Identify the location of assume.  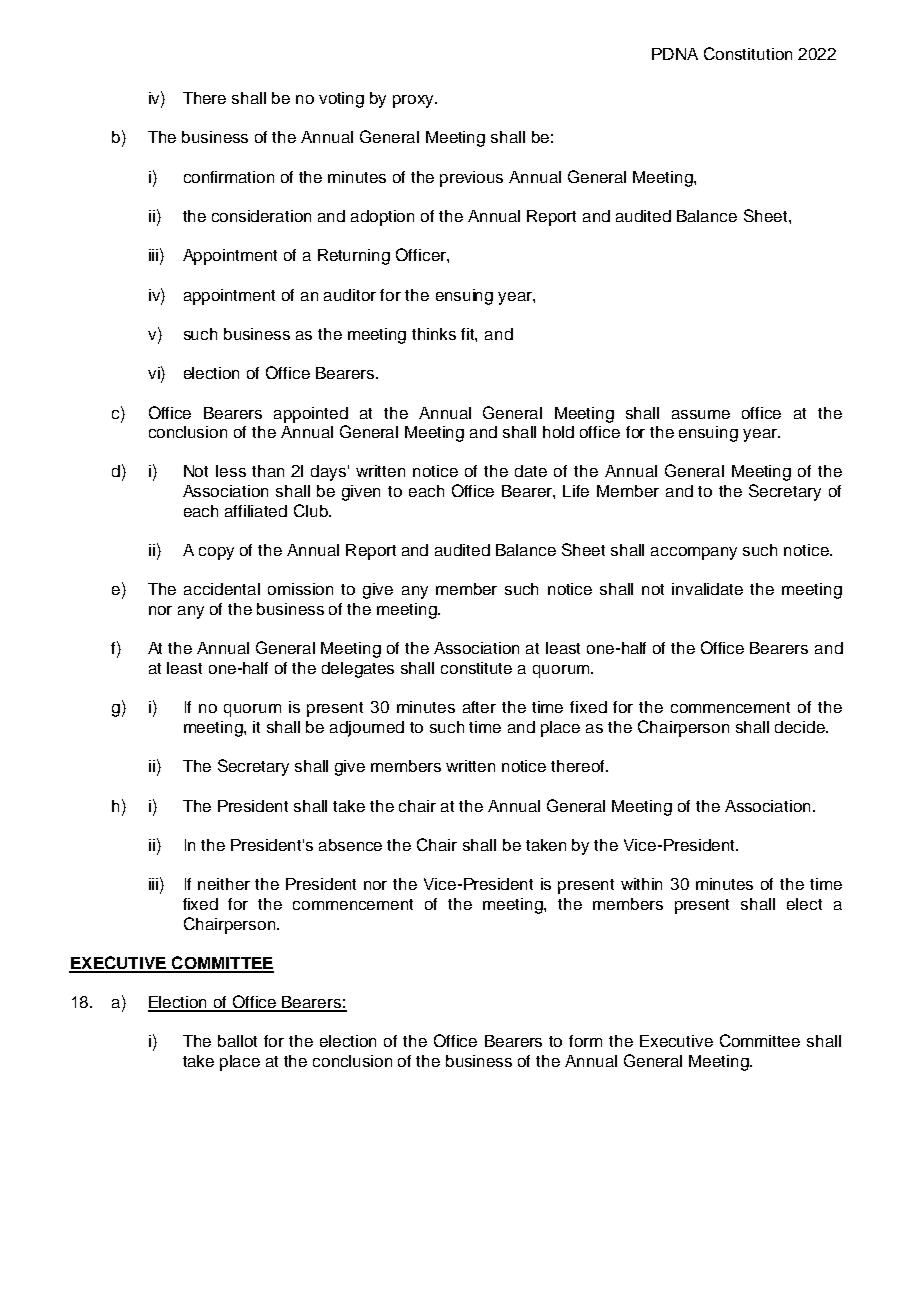
(701, 414).
